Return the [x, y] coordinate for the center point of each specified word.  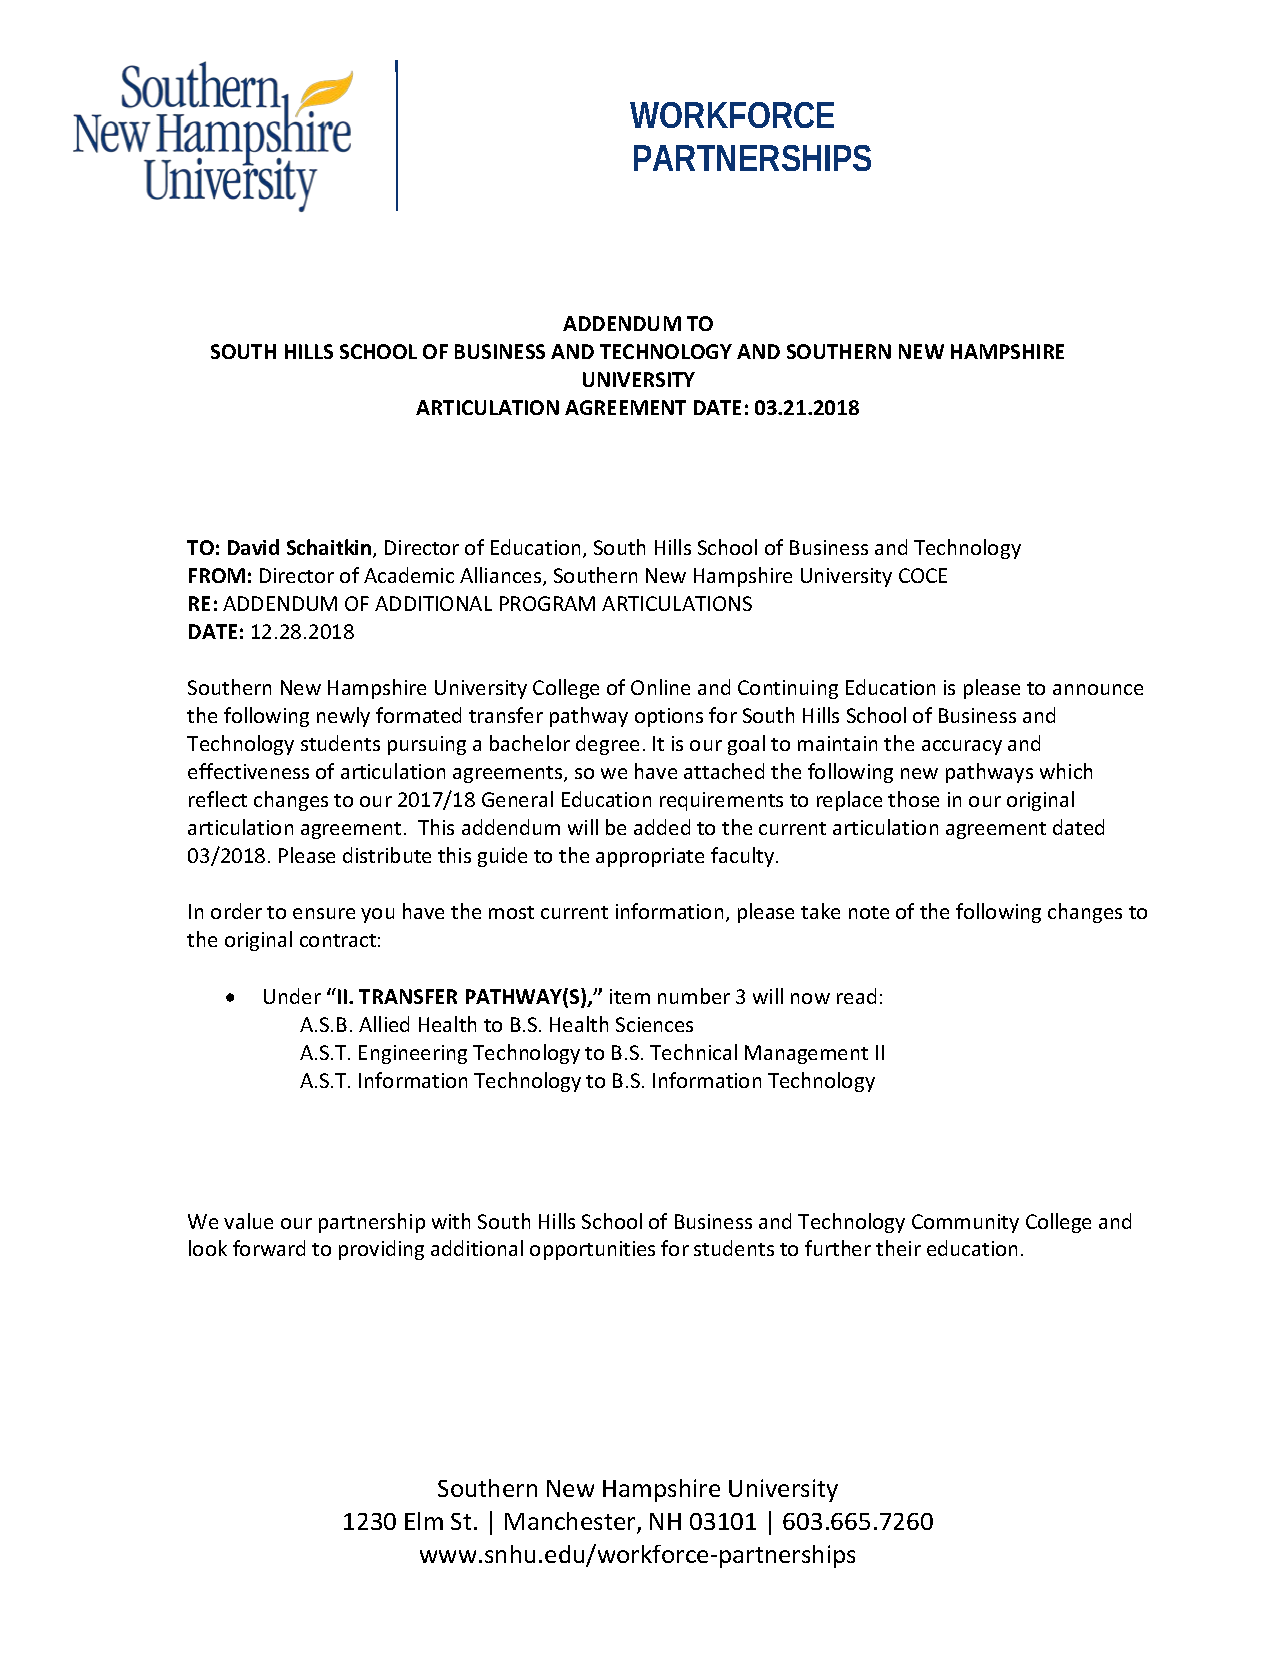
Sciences [654, 1024]
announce [1098, 689]
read [856, 996]
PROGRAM [547, 603]
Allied [384, 1024]
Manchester [571, 1522]
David [253, 547]
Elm [424, 1521]
